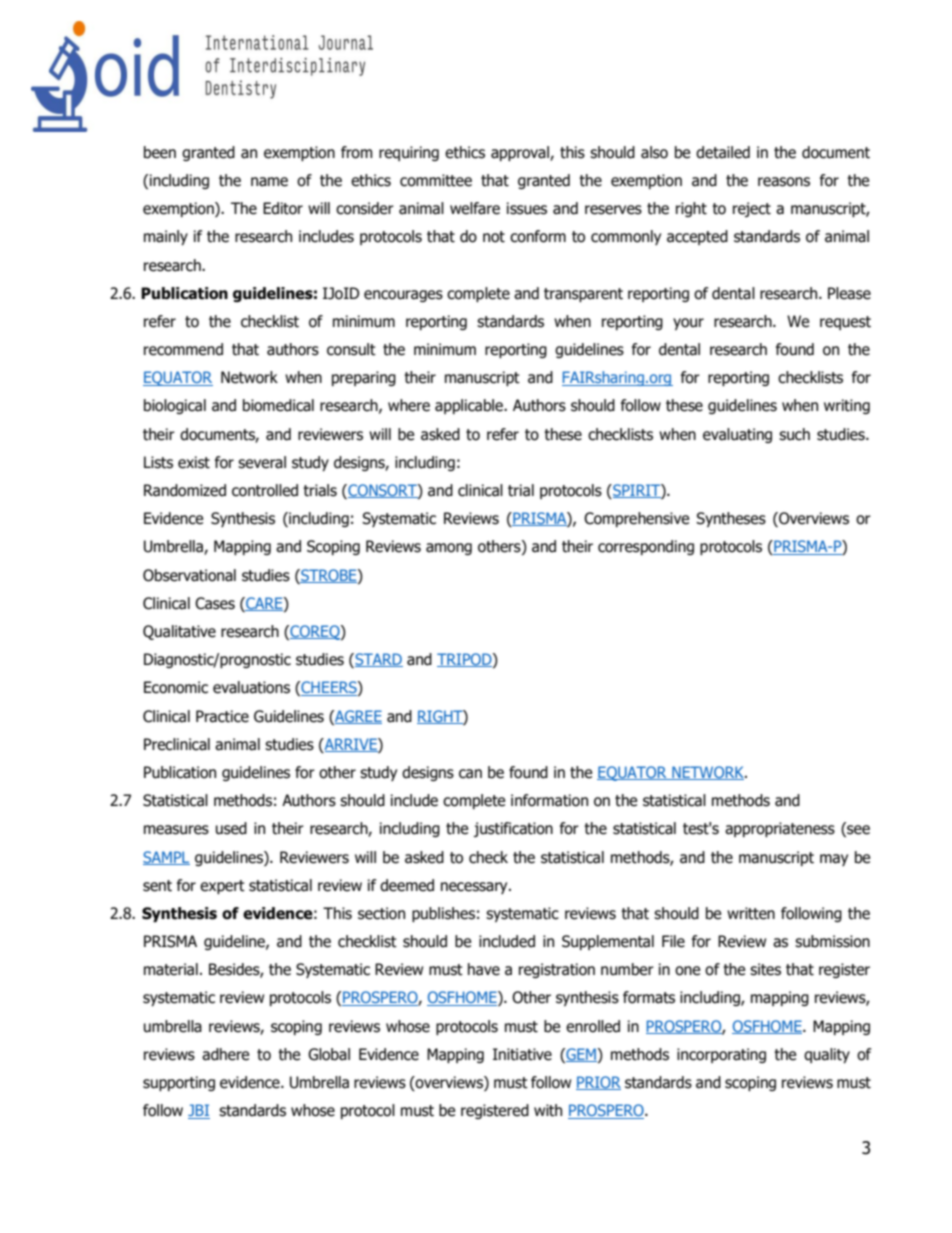  Describe the element at coordinates (513, 829) in the screenshot. I see `justification` at that location.
